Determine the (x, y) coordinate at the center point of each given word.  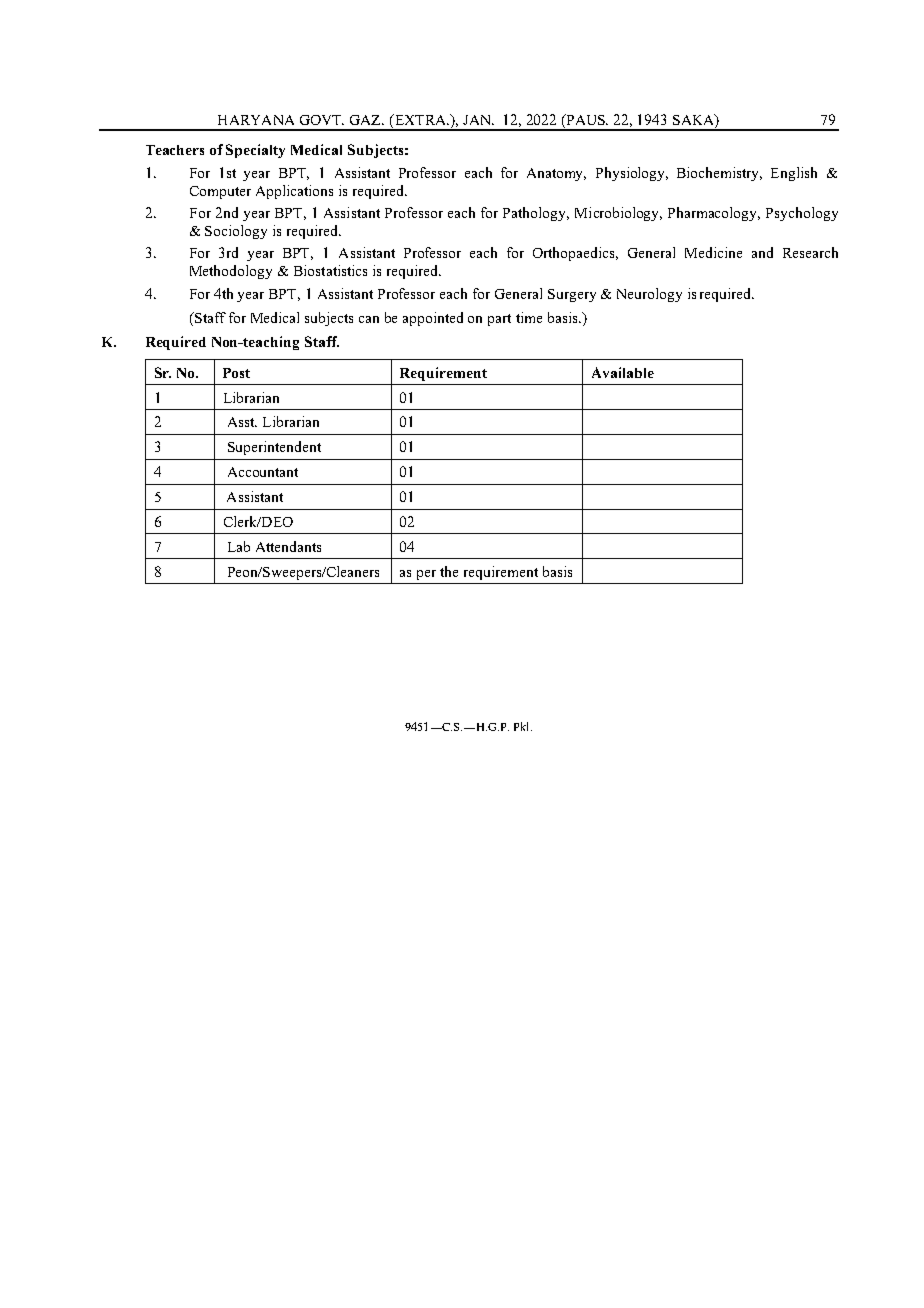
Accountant (263, 472)
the (449, 571)
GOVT (322, 120)
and (762, 252)
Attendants (288, 546)
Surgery (572, 295)
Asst (242, 422)
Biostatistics (330, 270)
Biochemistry (719, 174)
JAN (478, 120)
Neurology (649, 295)
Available (623, 372)
